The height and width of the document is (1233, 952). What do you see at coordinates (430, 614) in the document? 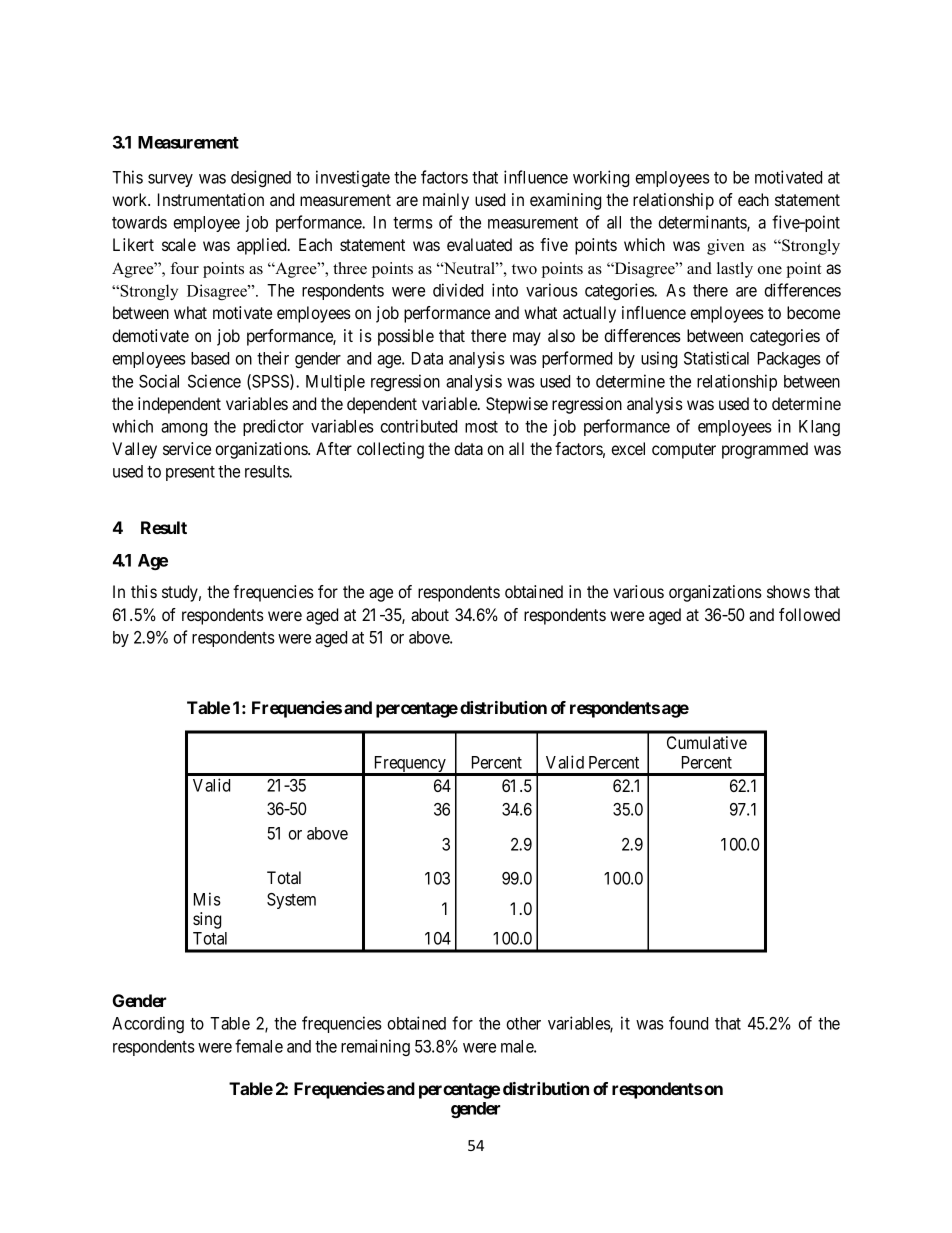
I see `about` at bounding box center [430, 614].
